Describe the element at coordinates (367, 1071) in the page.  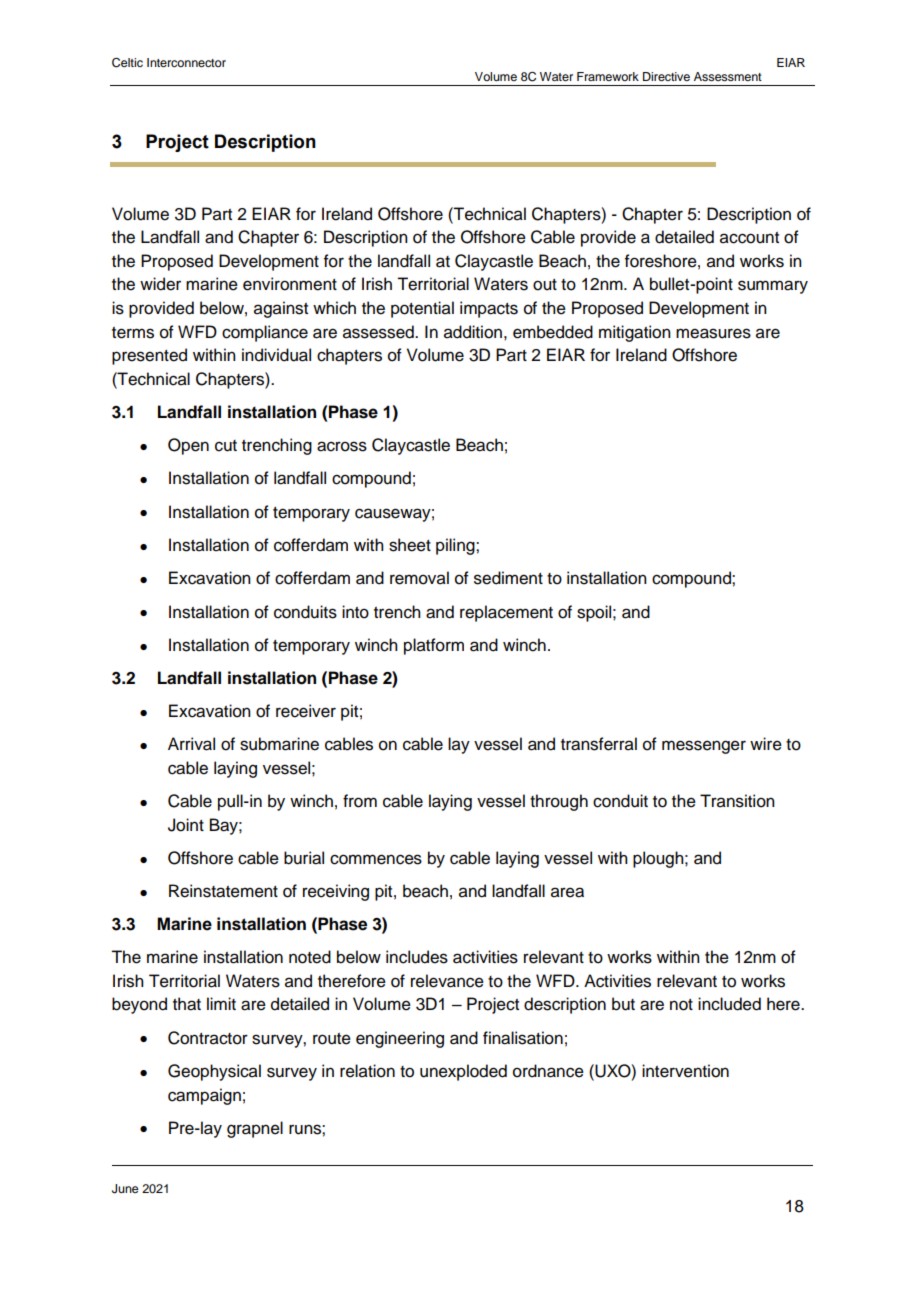
I see `relation` at that location.
